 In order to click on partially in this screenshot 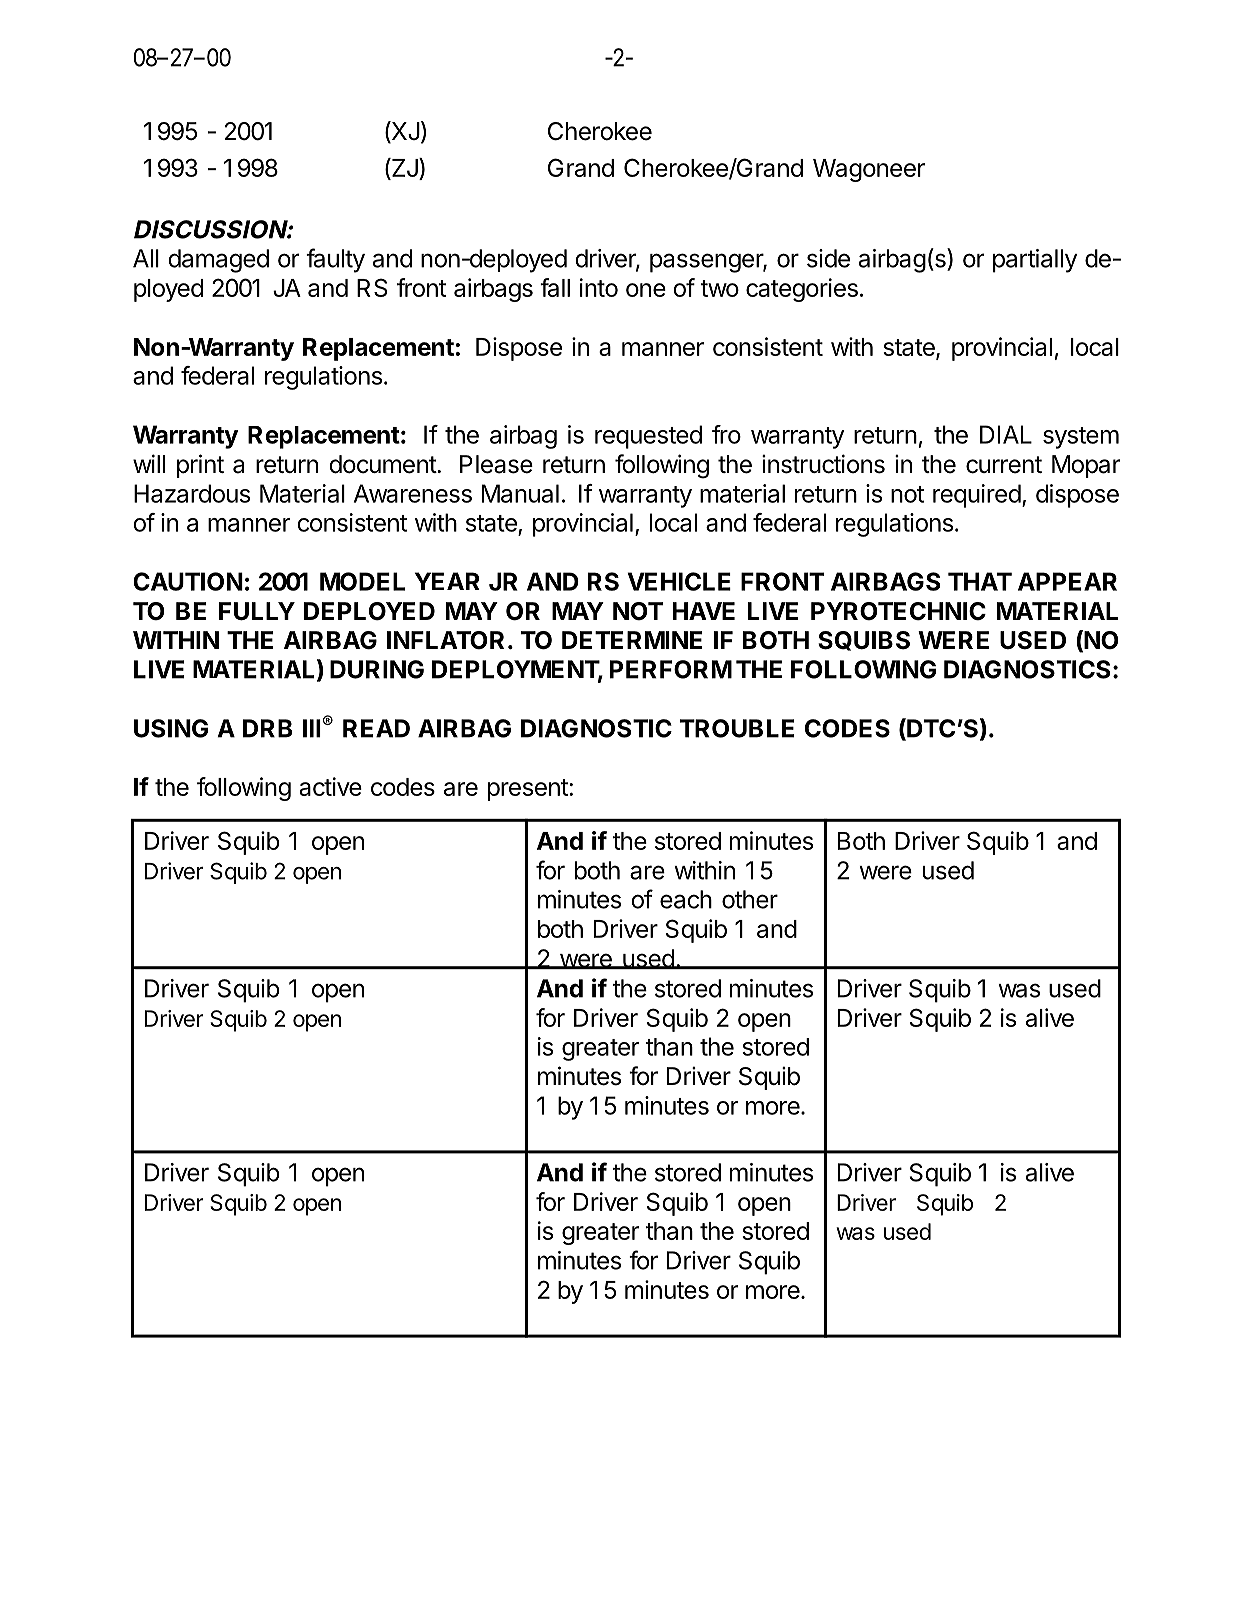, I will do `click(1035, 261)`.
